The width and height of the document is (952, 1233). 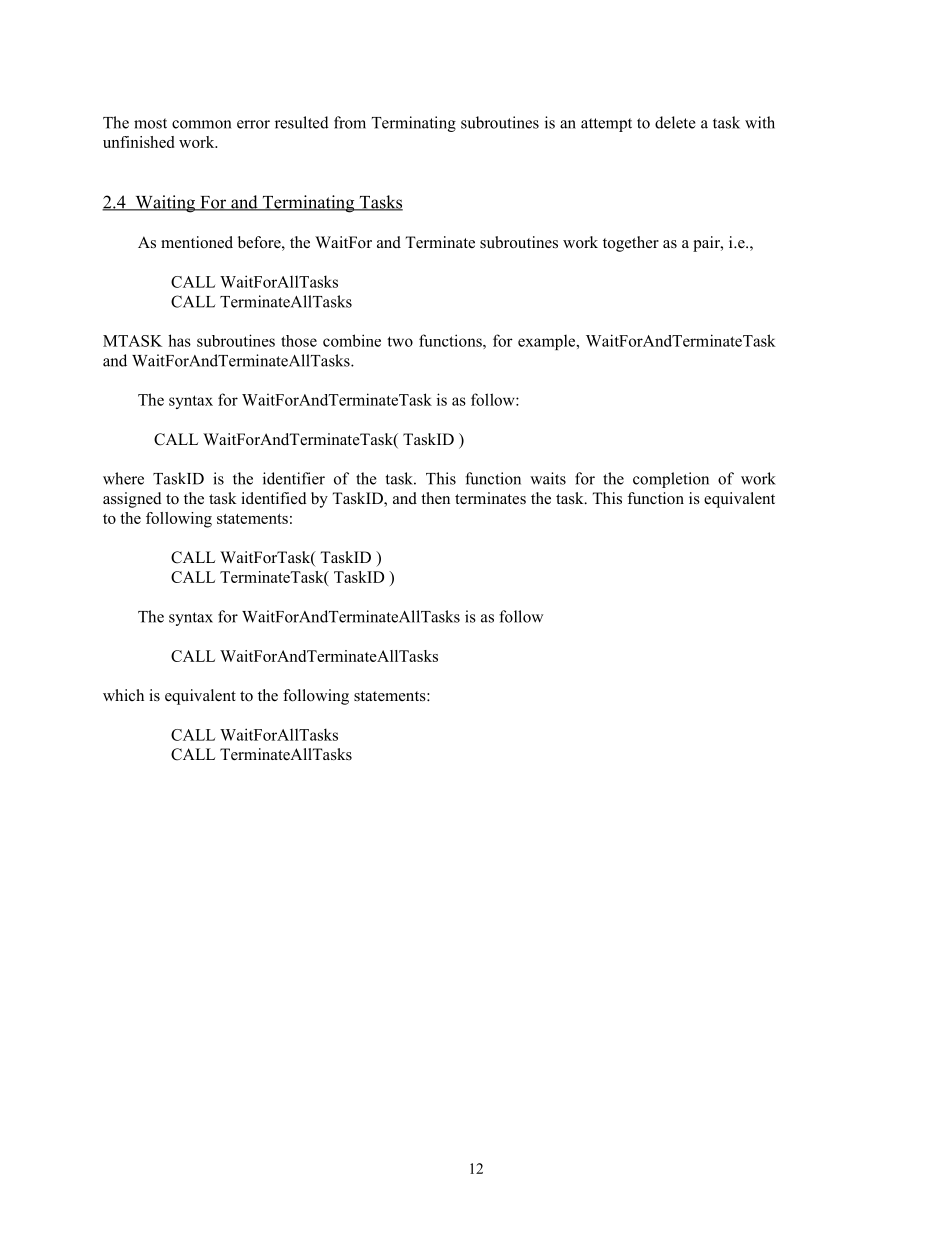 I want to click on pair, so click(x=707, y=244).
